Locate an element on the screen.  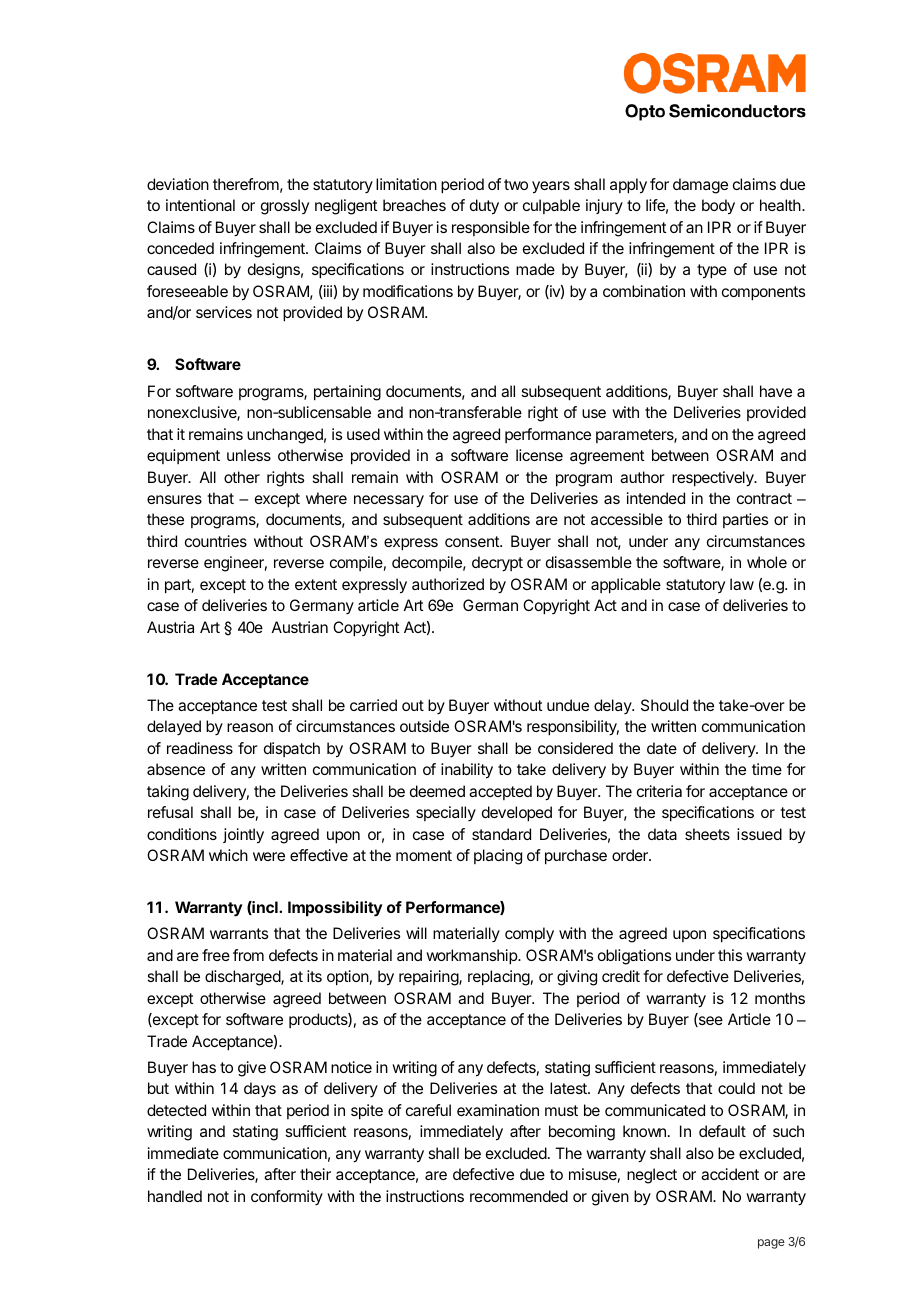
sheets is located at coordinates (707, 834).
